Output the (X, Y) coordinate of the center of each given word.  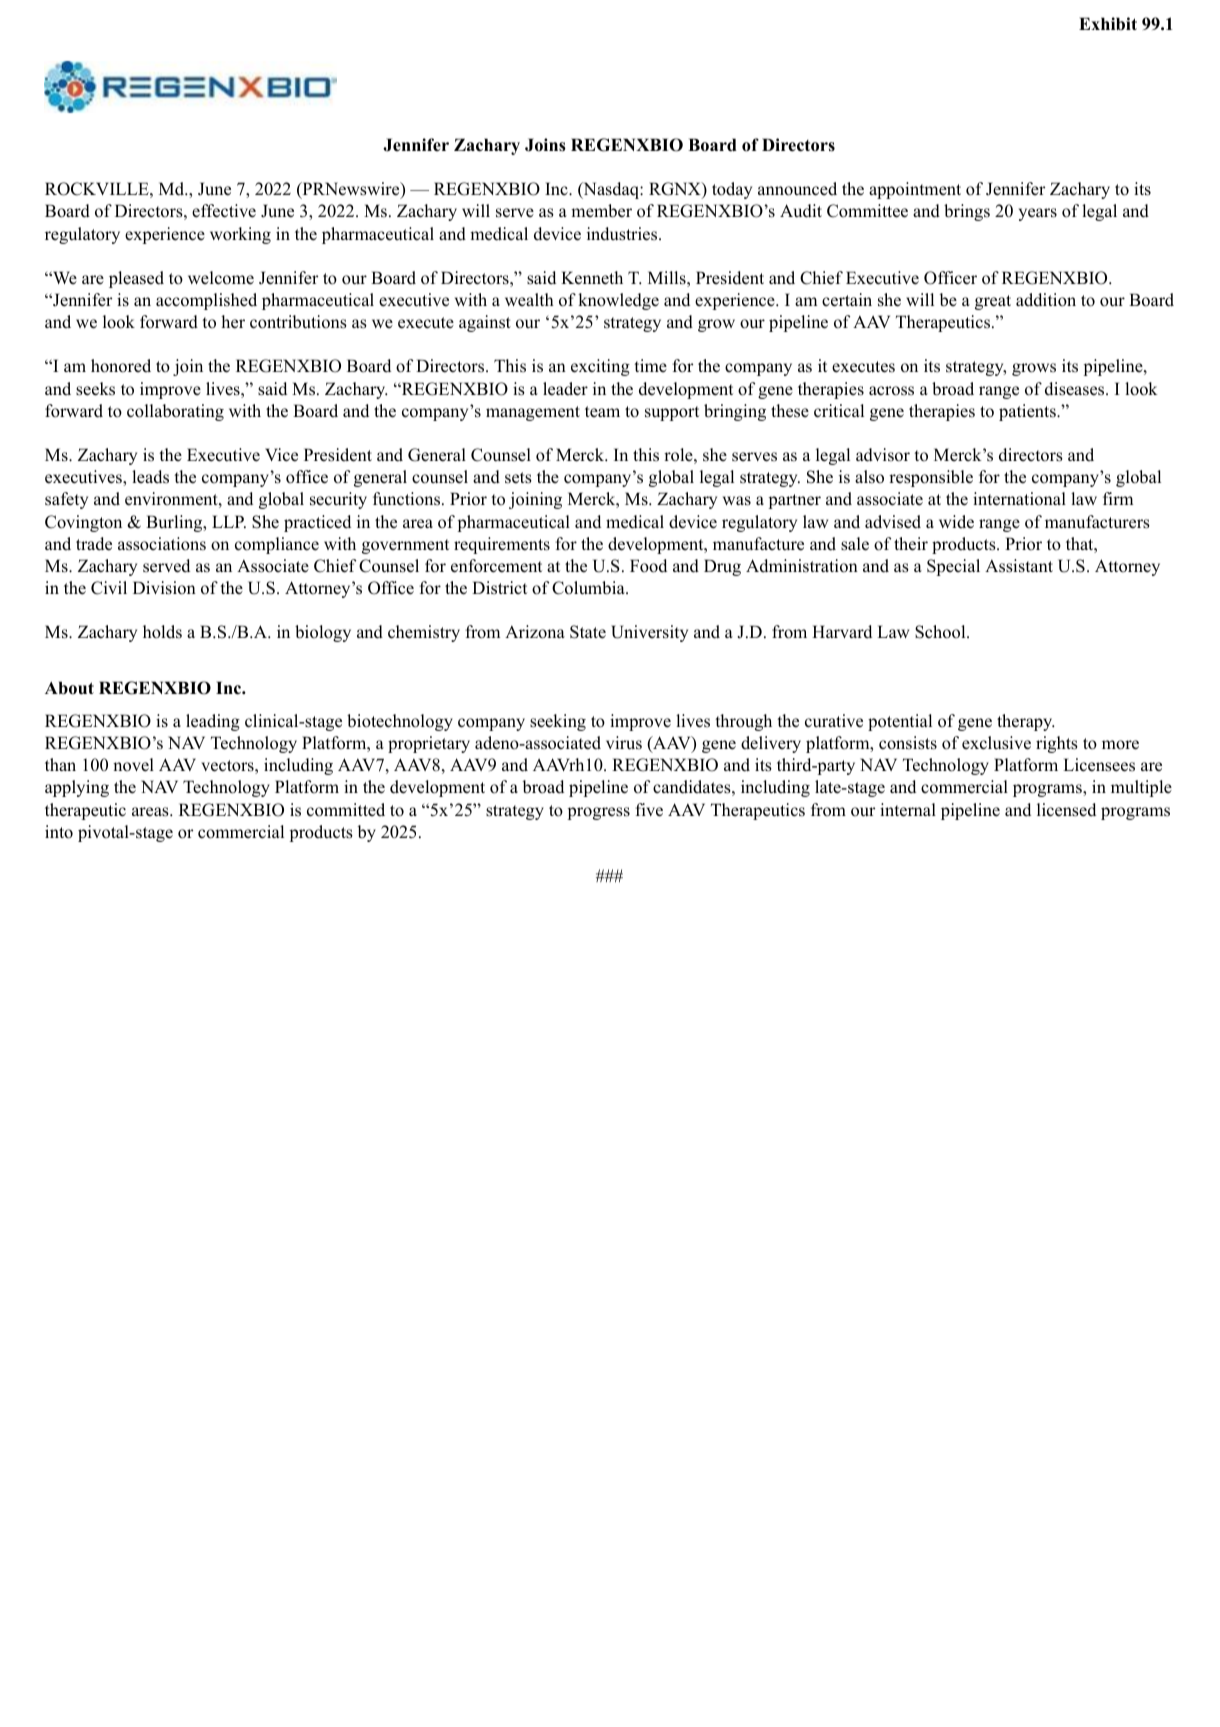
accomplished (206, 301)
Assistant (1019, 566)
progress (599, 813)
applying (77, 788)
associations (162, 544)
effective (224, 211)
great (993, 302)
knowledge (618, 301)
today (732, 190)
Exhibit (1108, 23)
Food (648, 566)
